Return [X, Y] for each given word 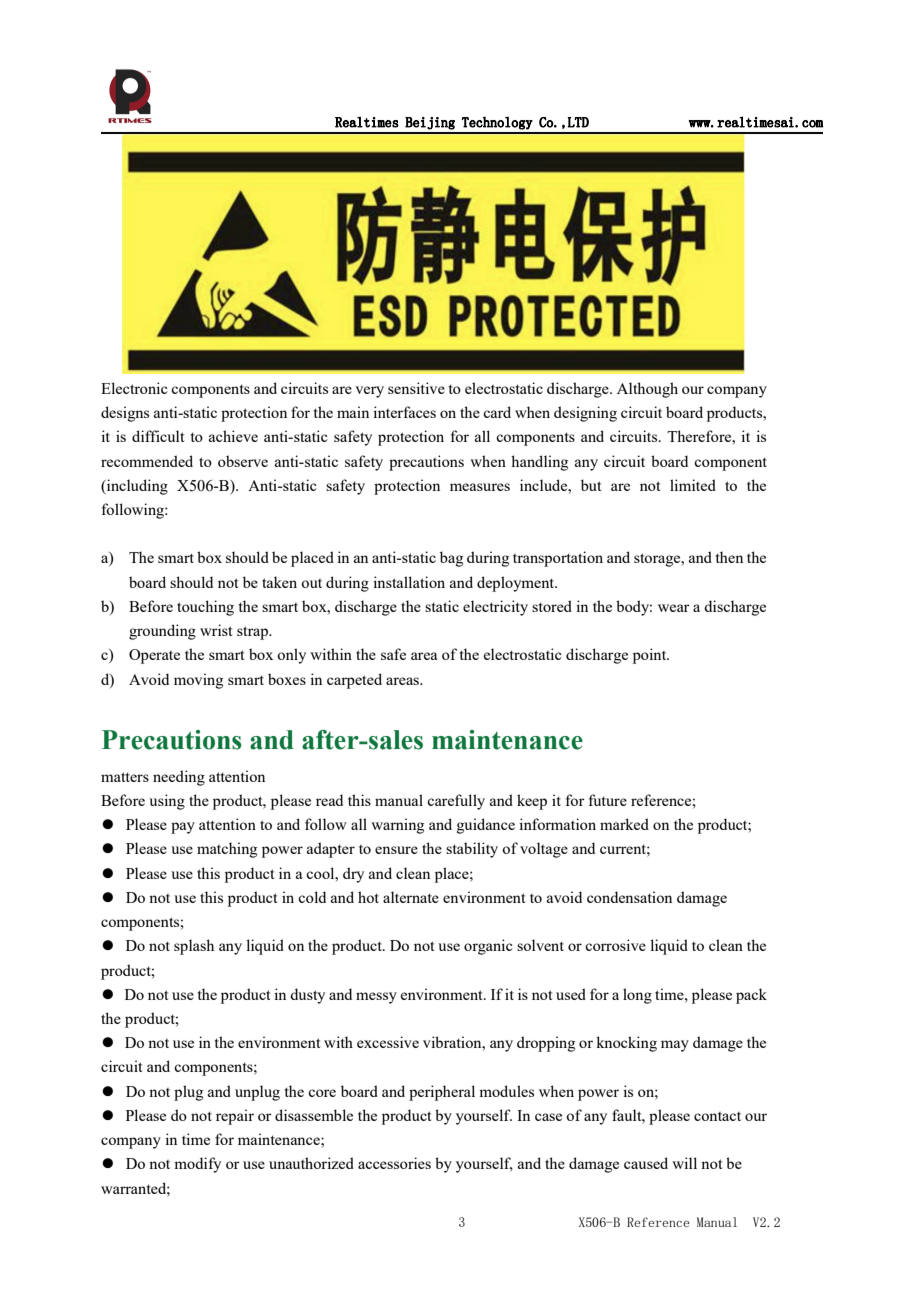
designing [585, 414]
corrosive [615, 945]
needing [179, 778]
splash [194, 947]
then [729, 557]
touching [205, 608]
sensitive [416, 388]
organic [488, 947]
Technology [497, 123]
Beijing [430, 123]
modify [197, 1165]
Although [647, 390]
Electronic [134, 388]
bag [451, 559]
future [608, 800]
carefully [456, 802]
